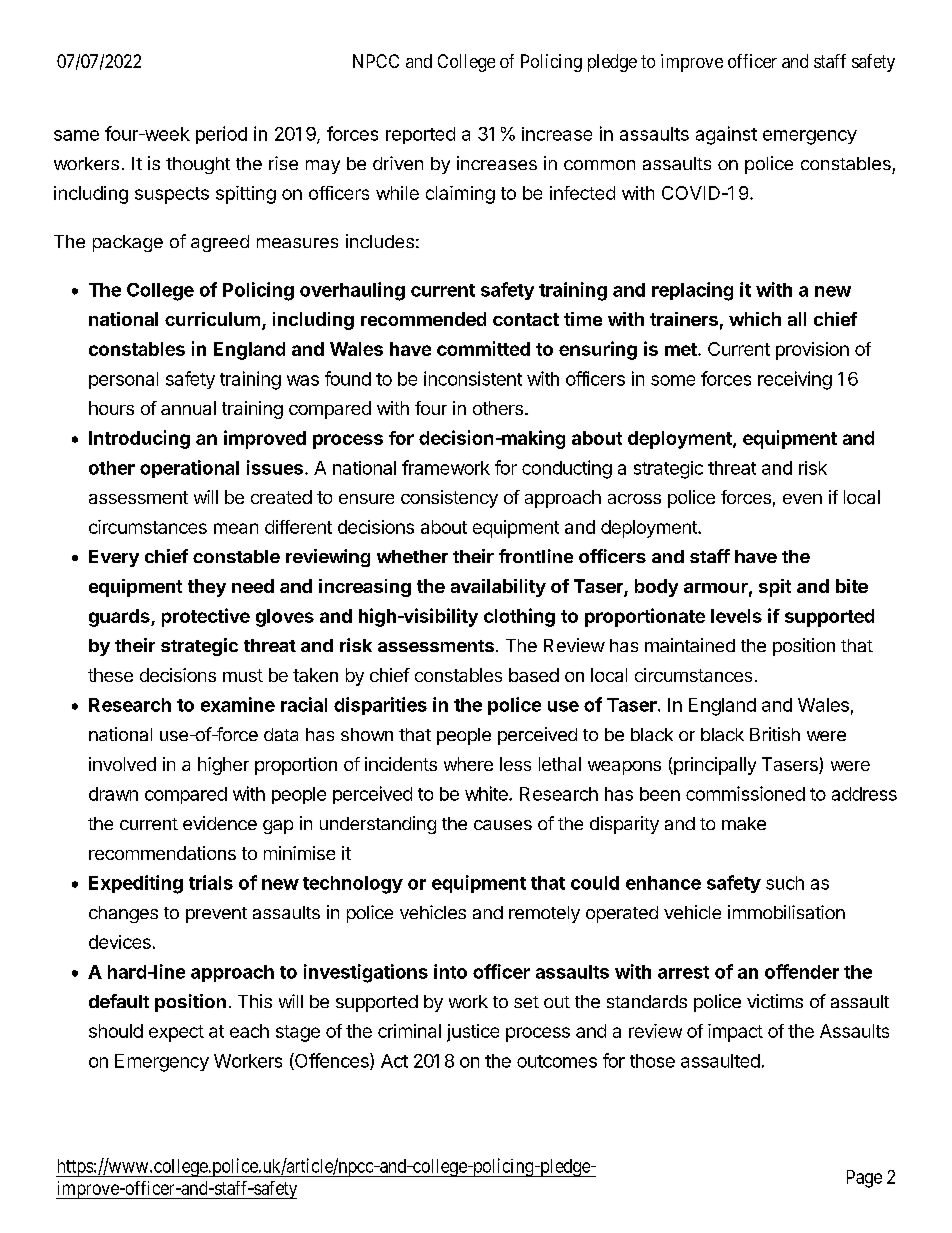 The height and width of the screenshot is (1233, 952). What do you see at coordinates (795, 380) in the screenshot?
I see `receiving` at bounding box center [795, 380].
